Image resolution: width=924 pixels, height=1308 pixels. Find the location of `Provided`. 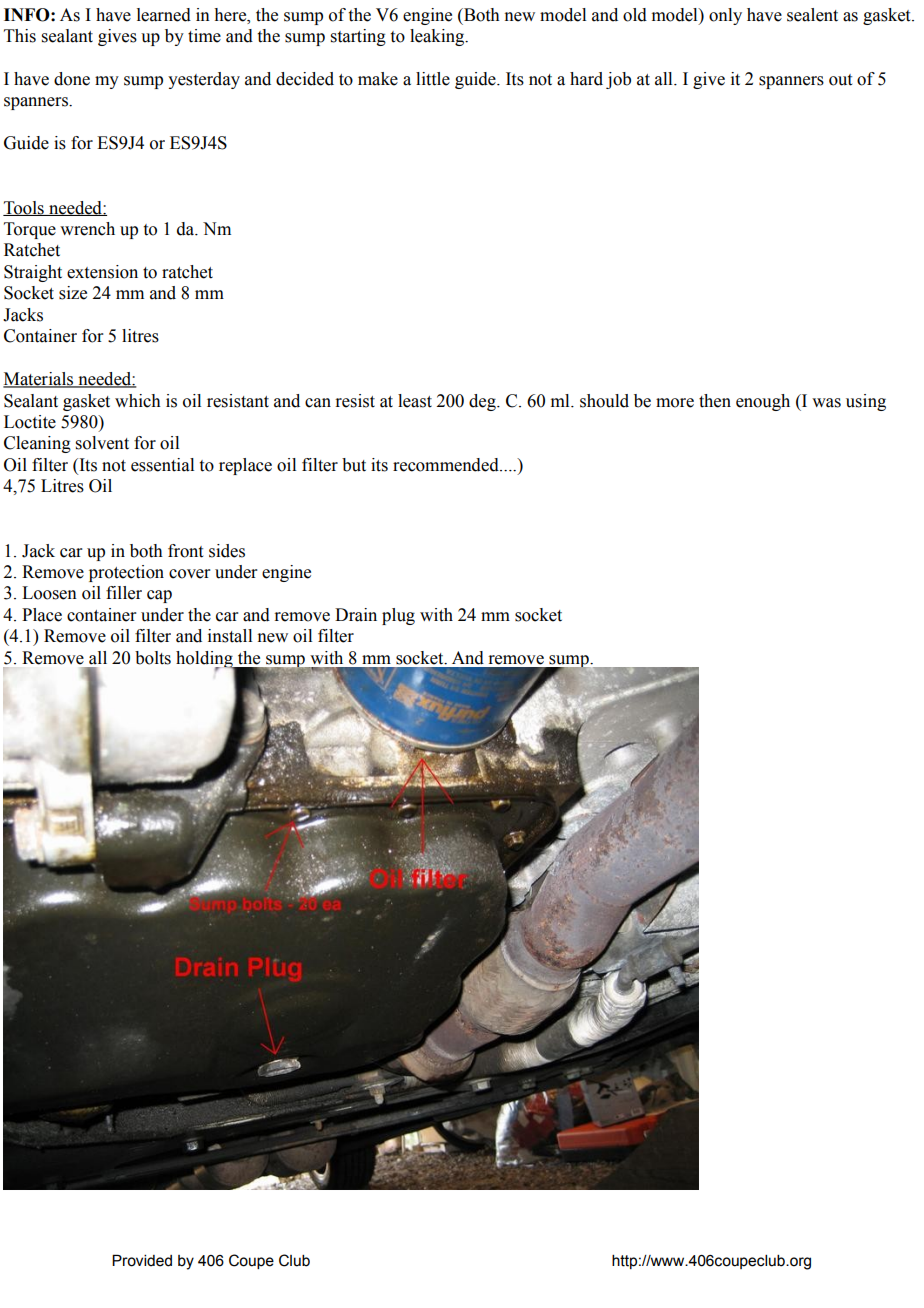

Provided is located at coordinates (142, 1260).
